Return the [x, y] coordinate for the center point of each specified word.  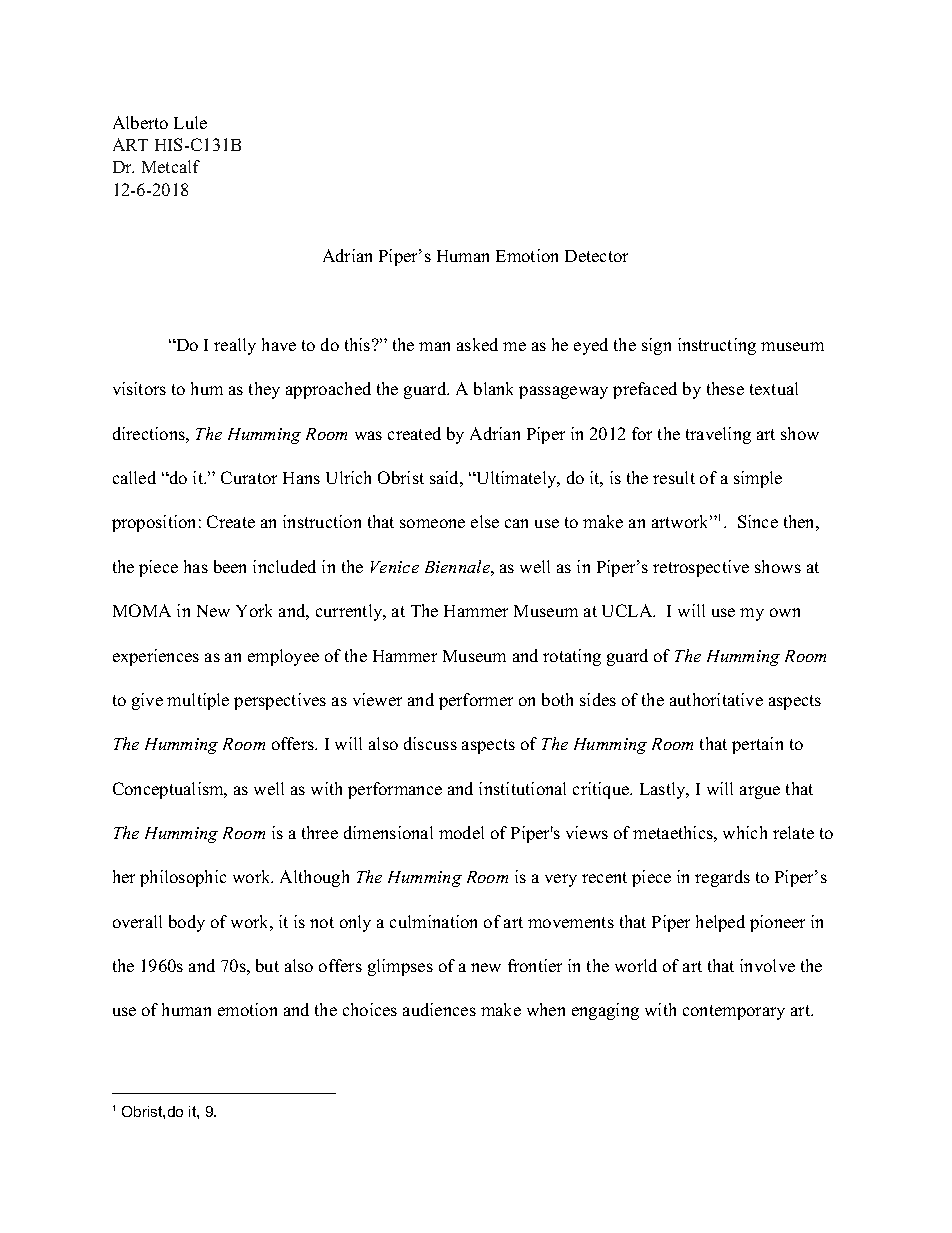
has [196, 566]
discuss [430, 743]
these [725, 388]
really [235, 346]
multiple [198, 701]
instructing [717, 346]
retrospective [701, 568]
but [267, 965]
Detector [596, 256]
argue [760, 792]
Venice [395, 567]
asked [477, 344]
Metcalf [171, 166]
